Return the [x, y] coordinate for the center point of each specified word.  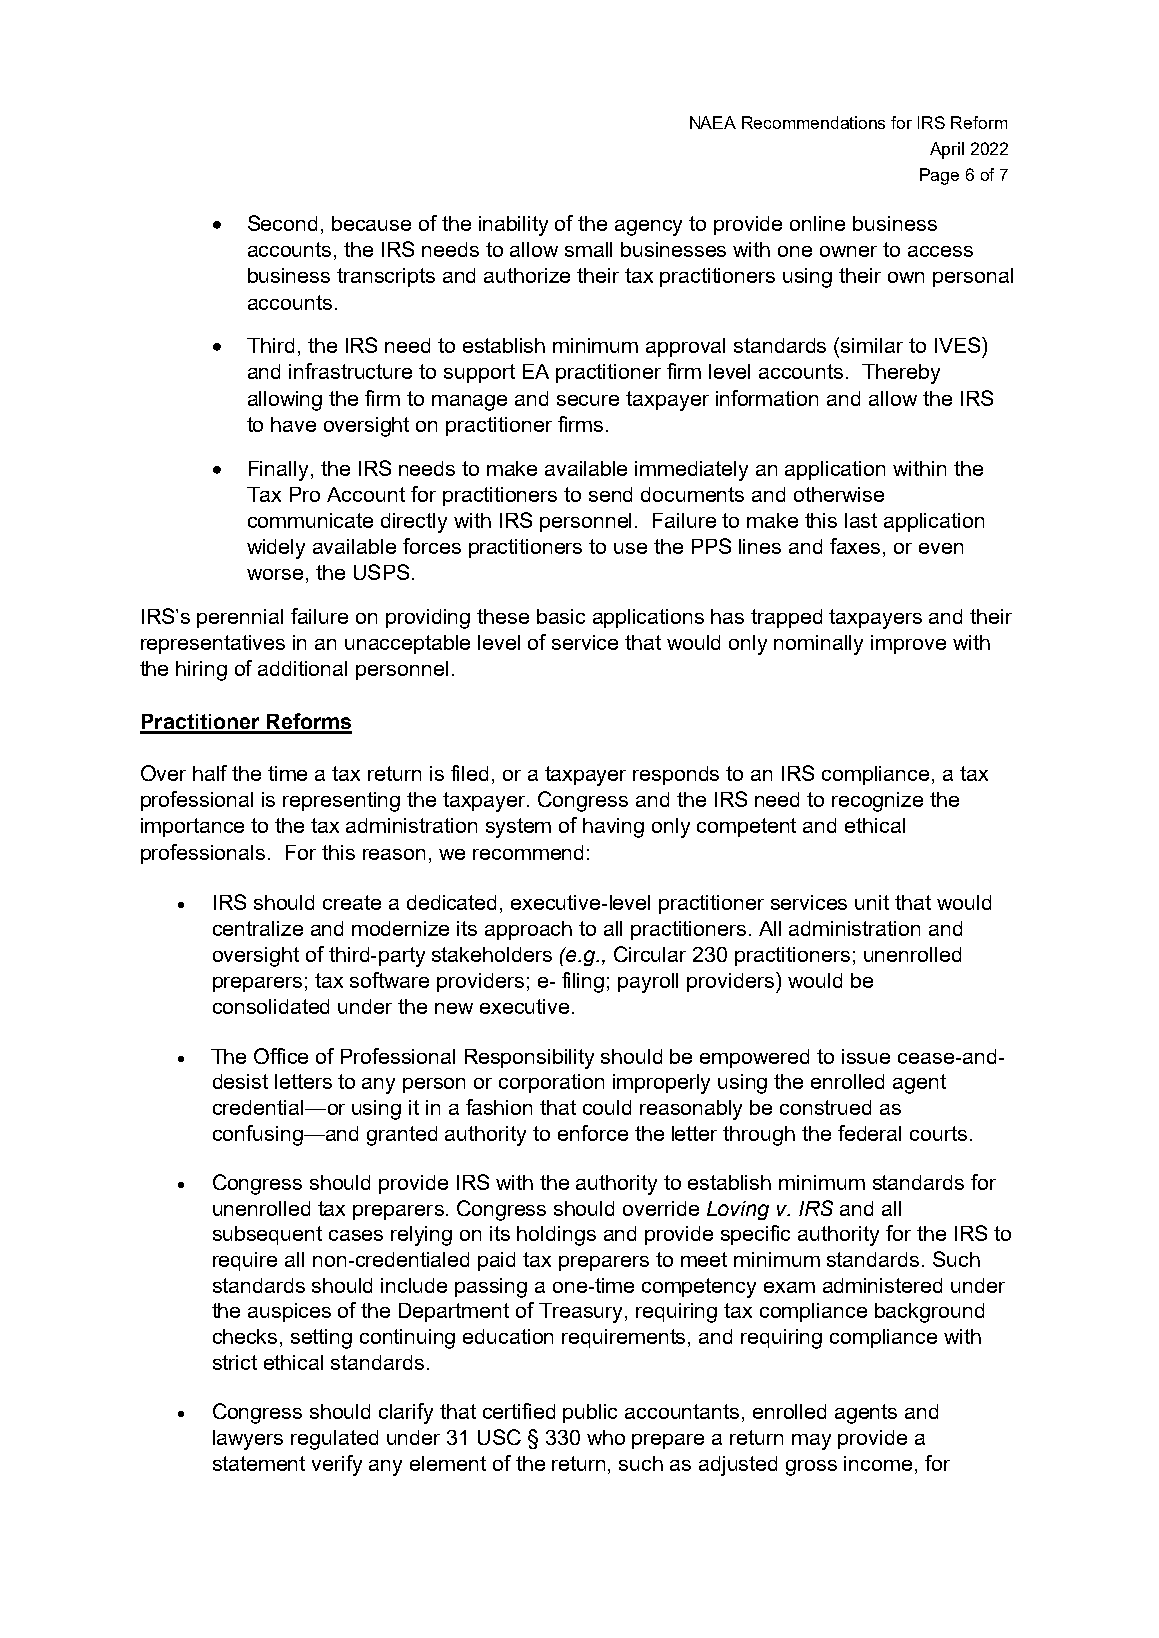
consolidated [271, 1006]
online [817, 223]
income [878, 1463]
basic [561, 616]
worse [275, 574]
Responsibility [529, 1059]
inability [513, 226]
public [590, 1413]
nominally [818, 645]
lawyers [248, 1440]
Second [282, 223]
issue [866, 1056]
